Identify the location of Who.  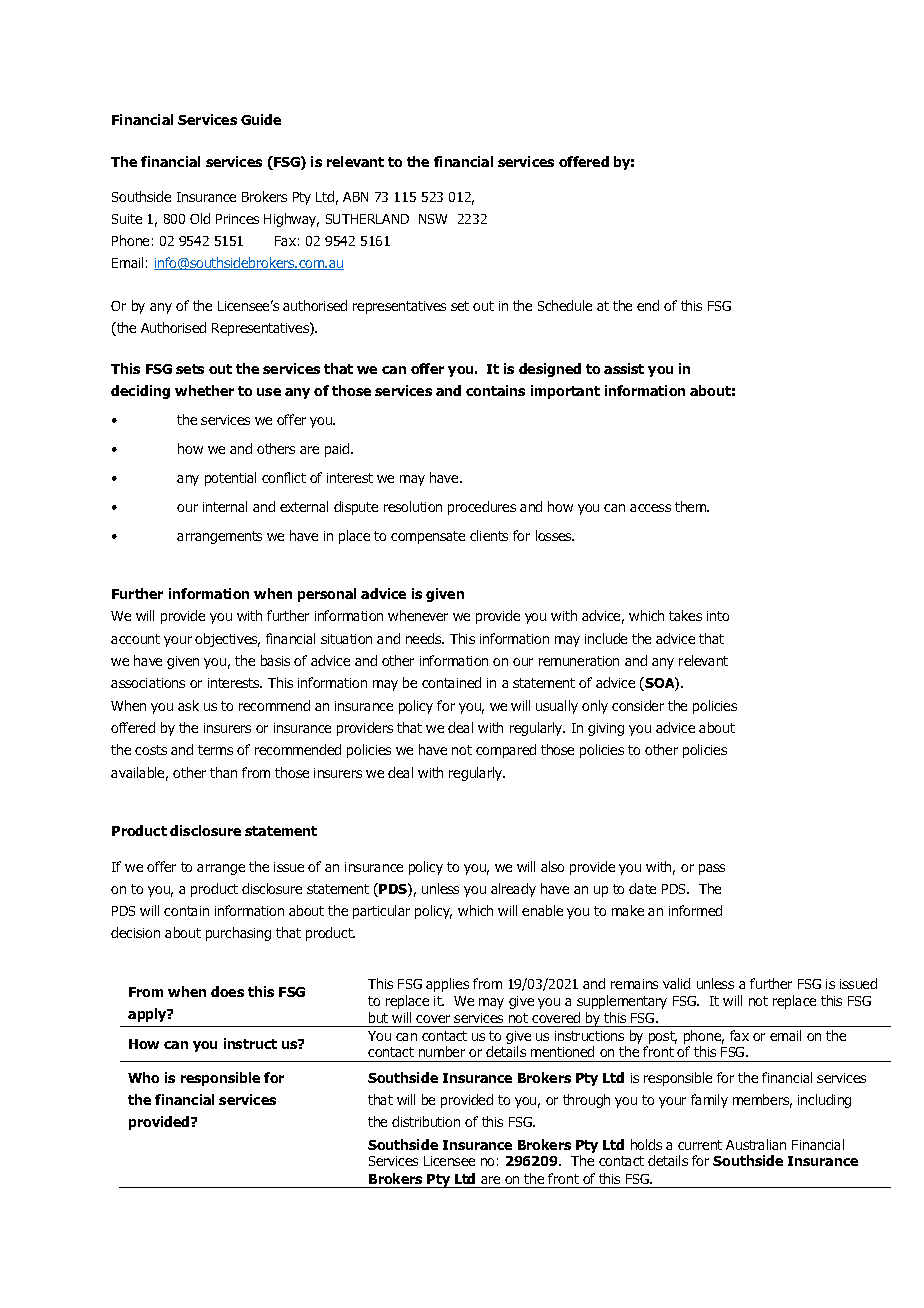
(143, 1077).
